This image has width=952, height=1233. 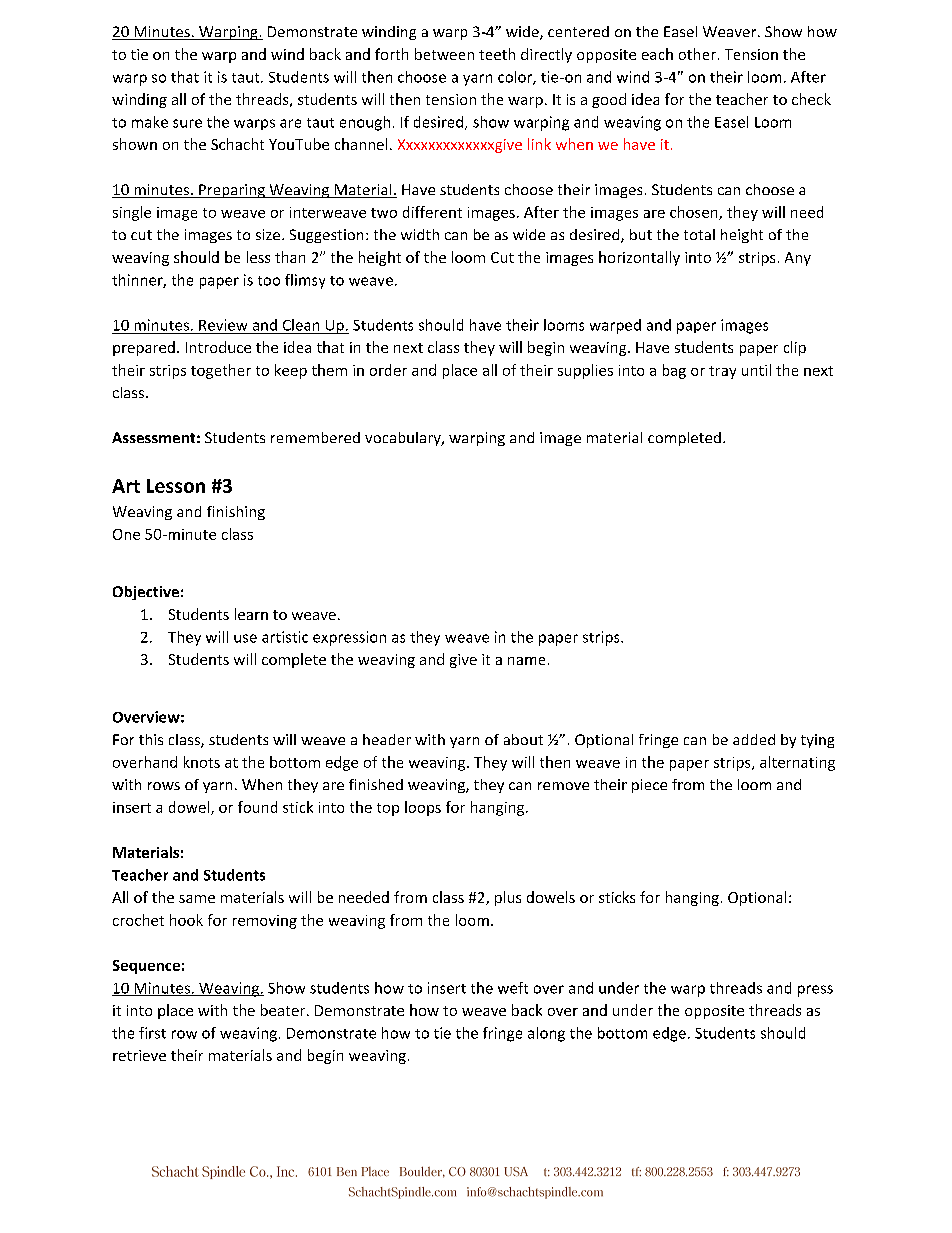 What do you see at coordinates (187, 123) in the image?
I see `sure` at bounding box center [187, 123].
